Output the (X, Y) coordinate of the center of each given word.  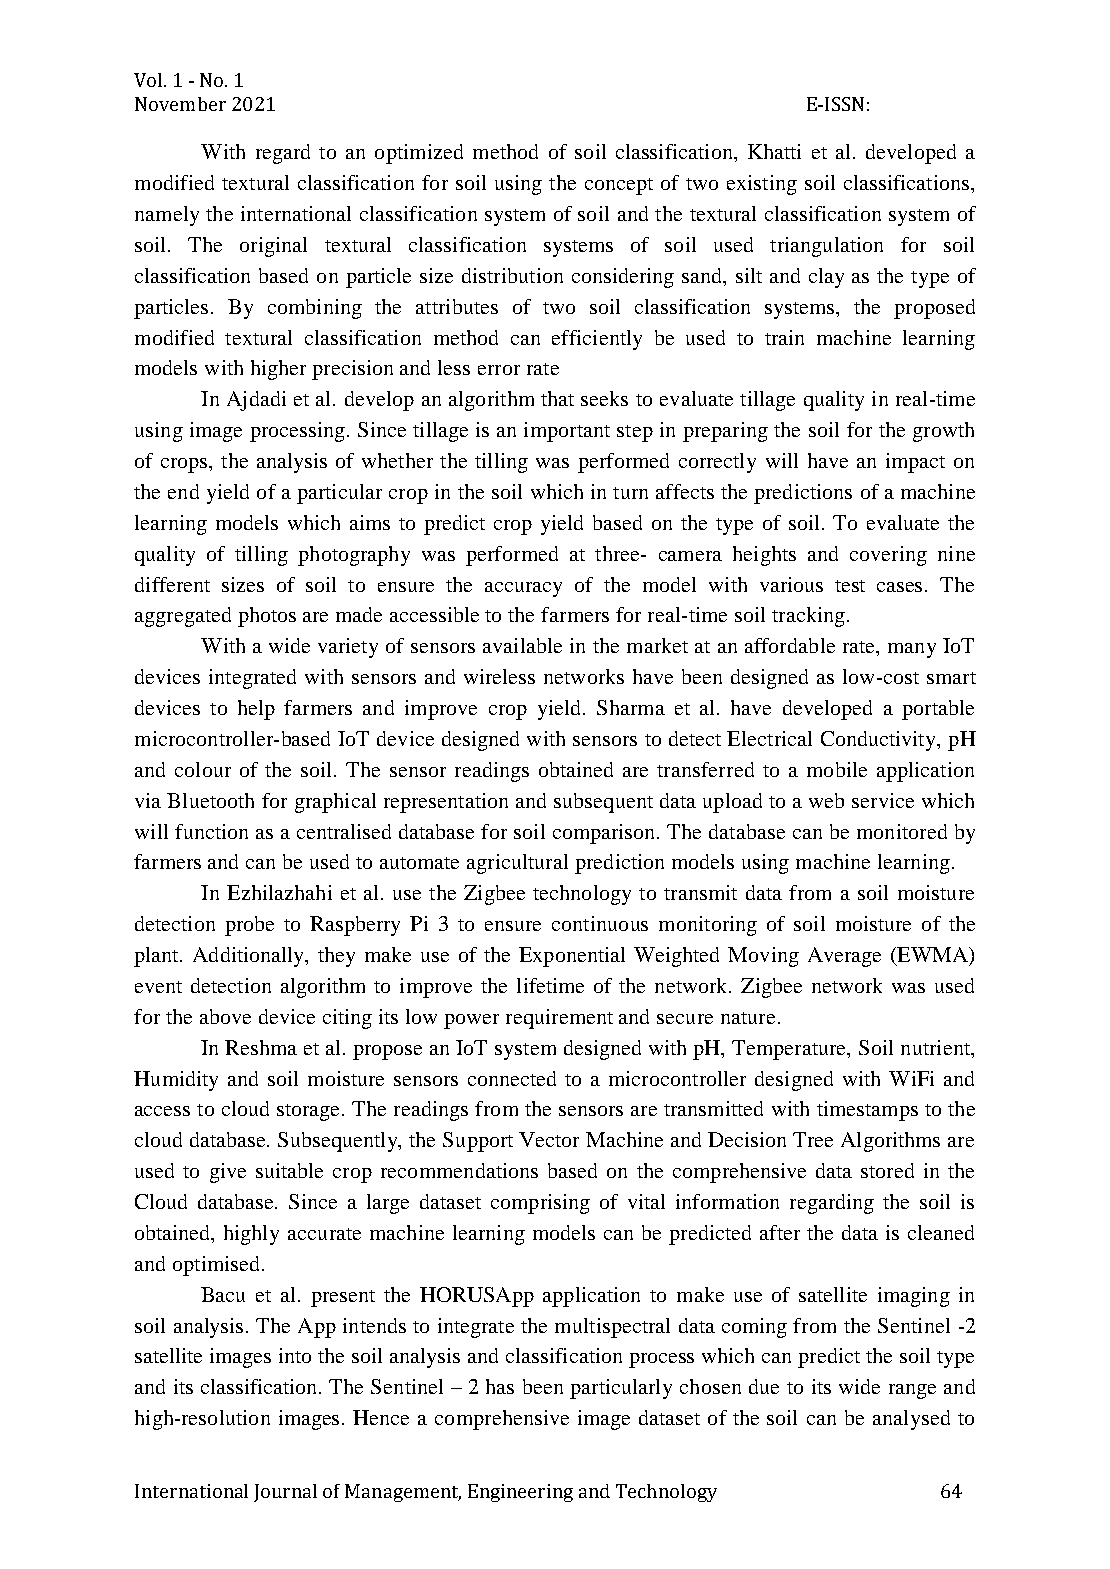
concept (619, 186)
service (883, 800)
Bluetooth (210, 800)
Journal (285, 1493)
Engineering (520, 1493)
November (180, 104)
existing (762, 185)
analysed (911, 1420)
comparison (605, 834)
